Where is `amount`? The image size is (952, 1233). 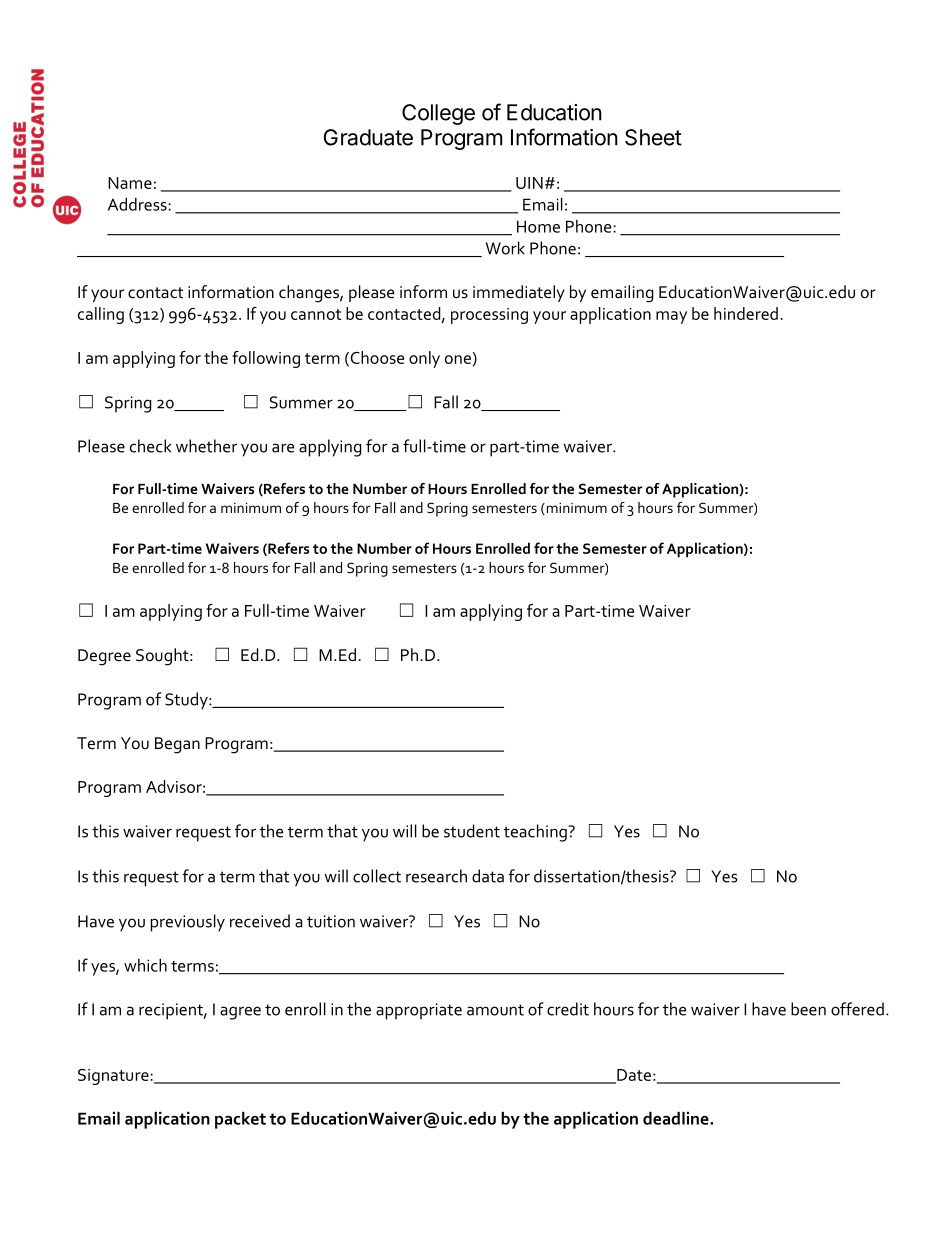 amount is located at coordinates (495, 1010).
